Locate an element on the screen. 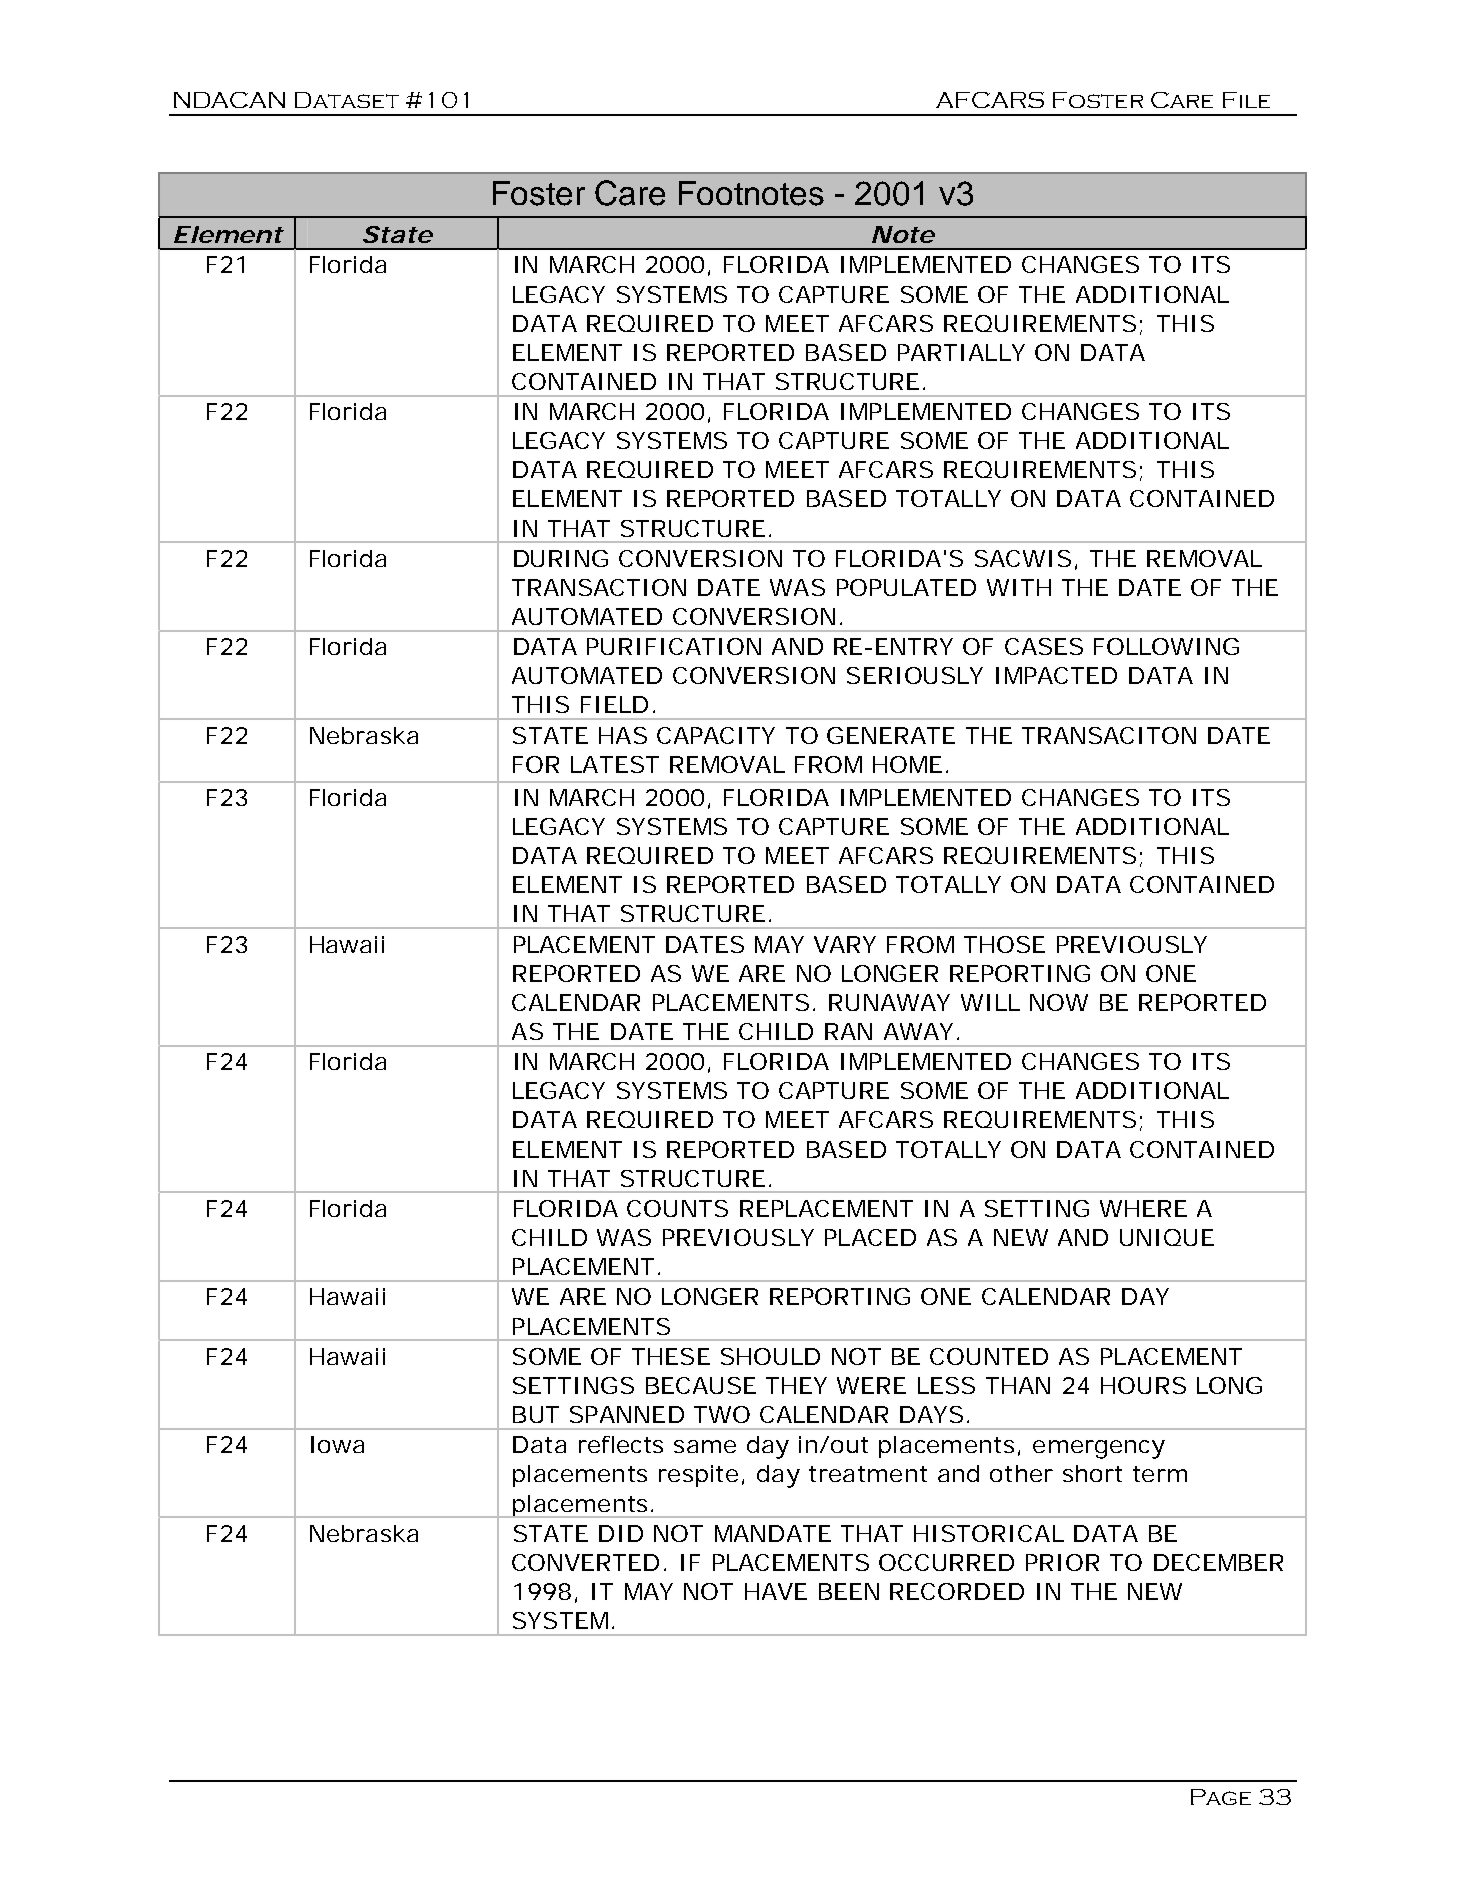 This screenshot has width=1465, height=1896. PARTIALLY is located at coordinates (961, 352).
